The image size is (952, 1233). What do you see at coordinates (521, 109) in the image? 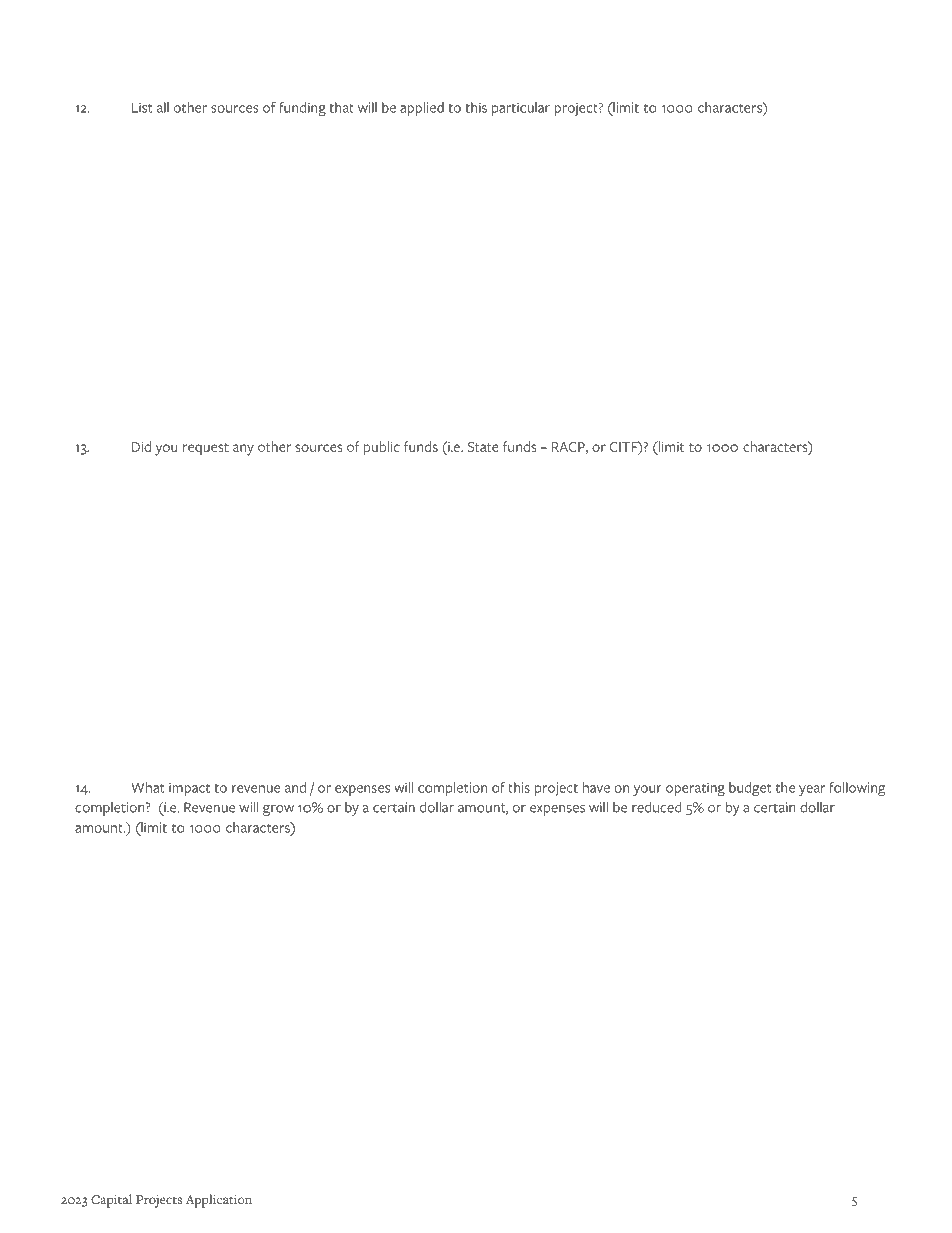
I see `particular` at bounding box center [521, 109].
